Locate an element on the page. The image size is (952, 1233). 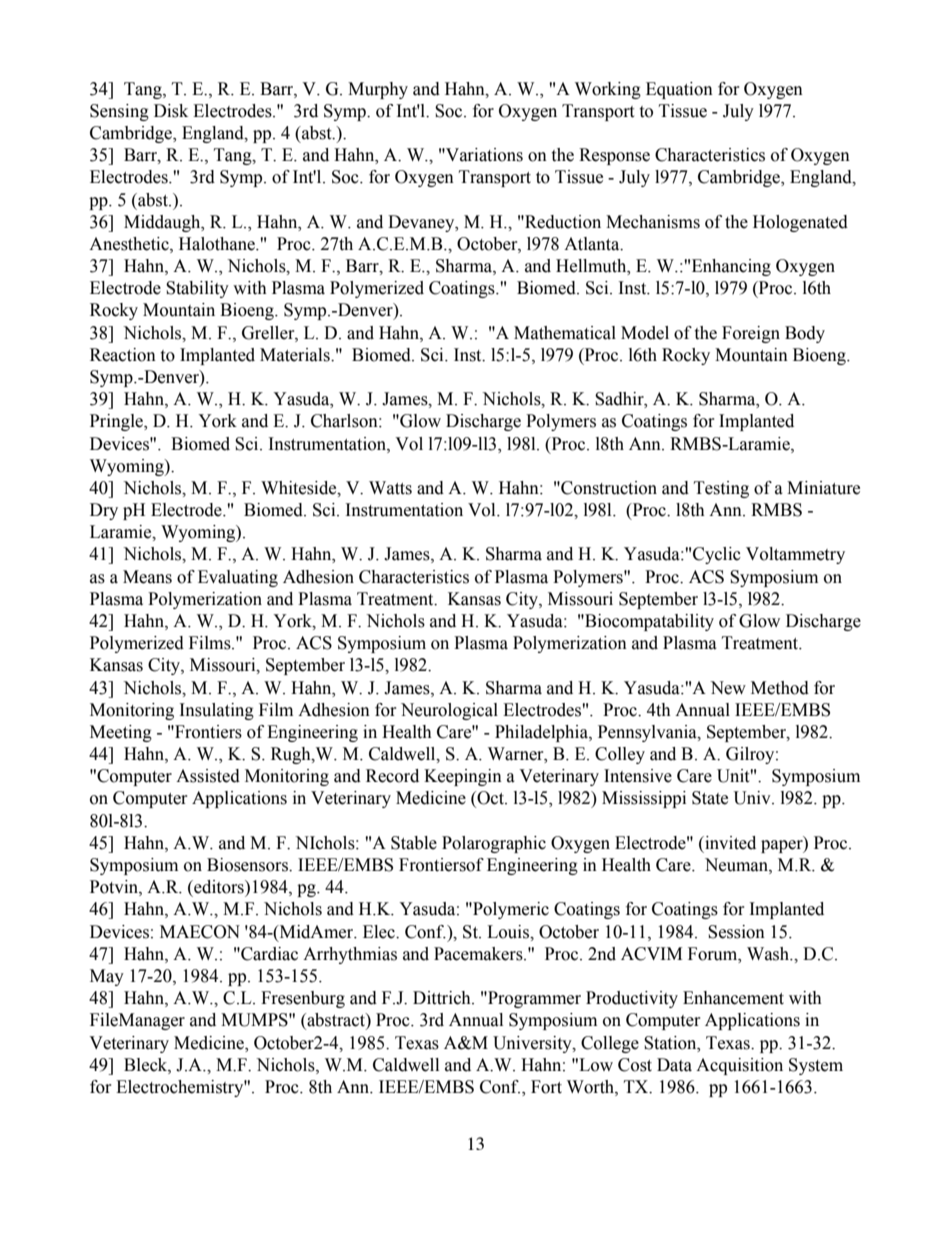
Disk is located at coordinates (171, 111).
